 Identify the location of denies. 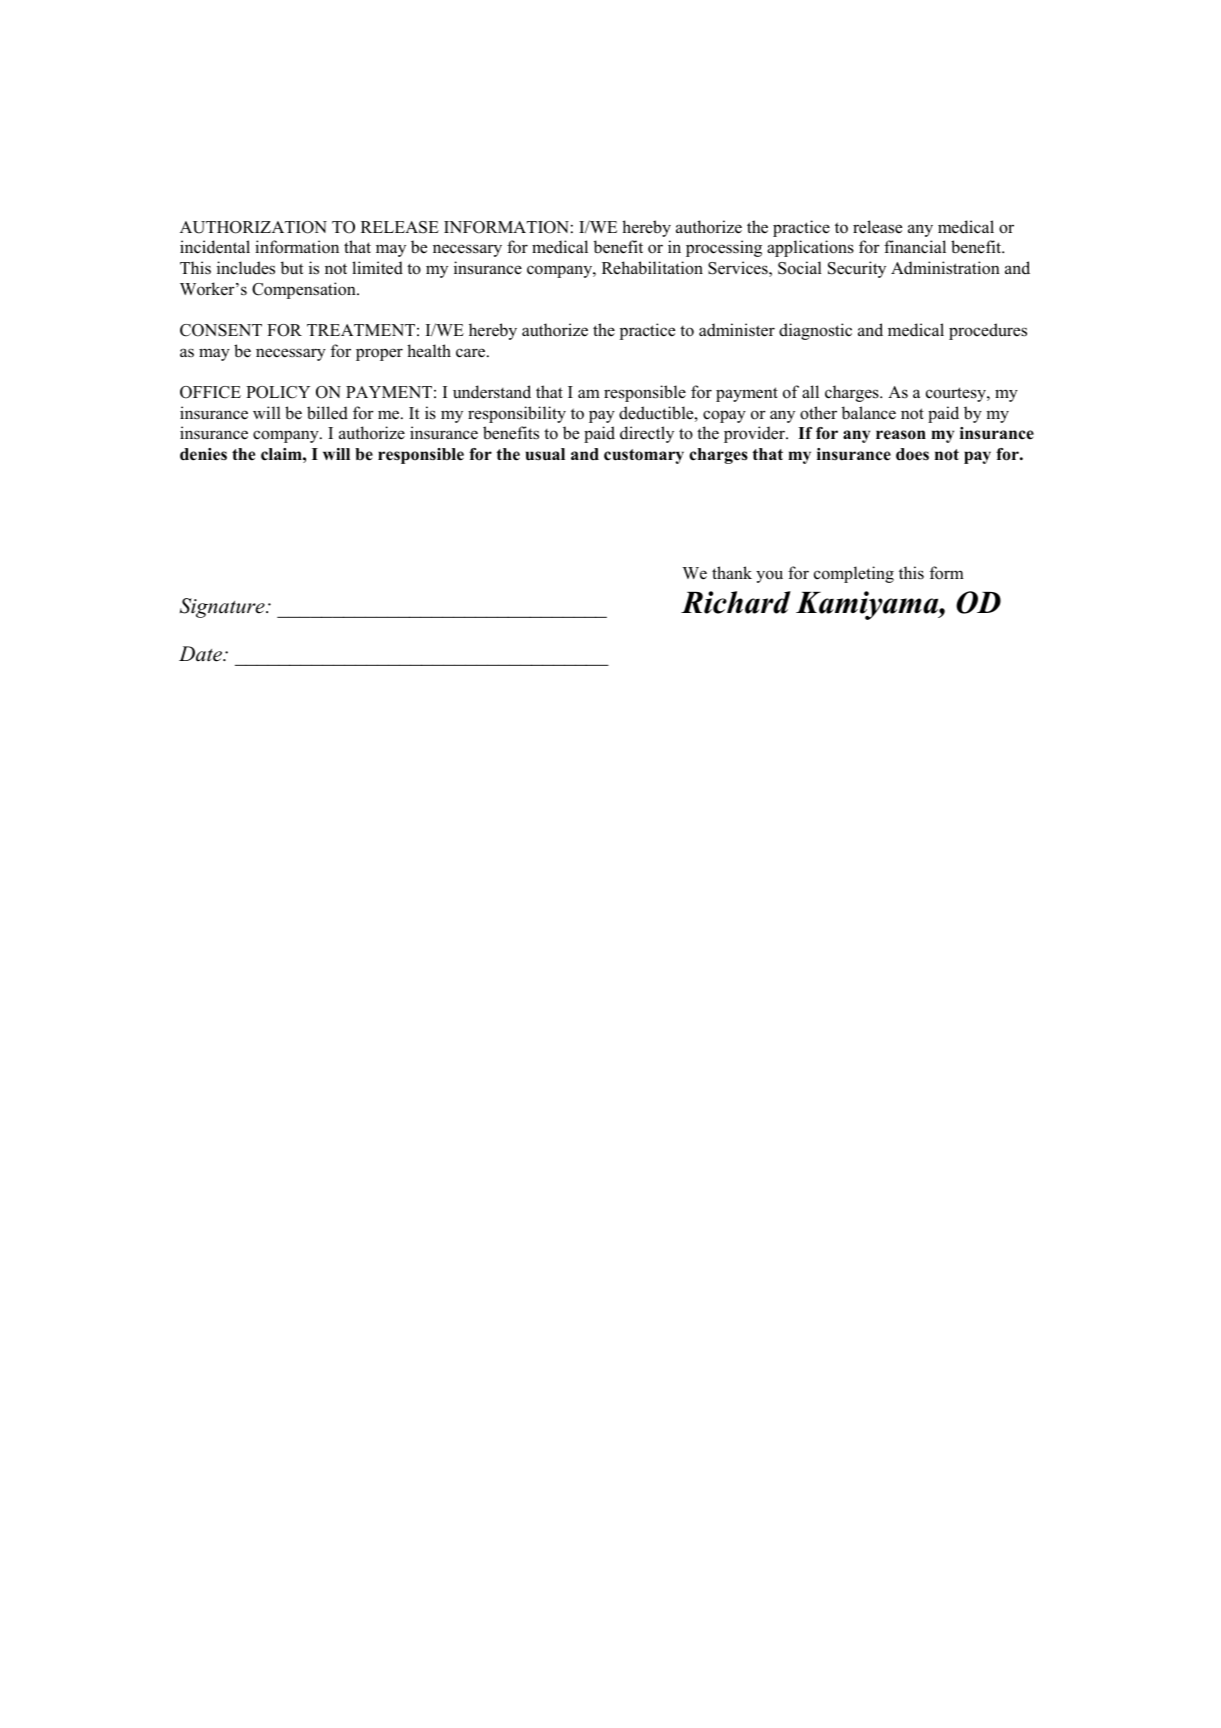
(203, 454).
